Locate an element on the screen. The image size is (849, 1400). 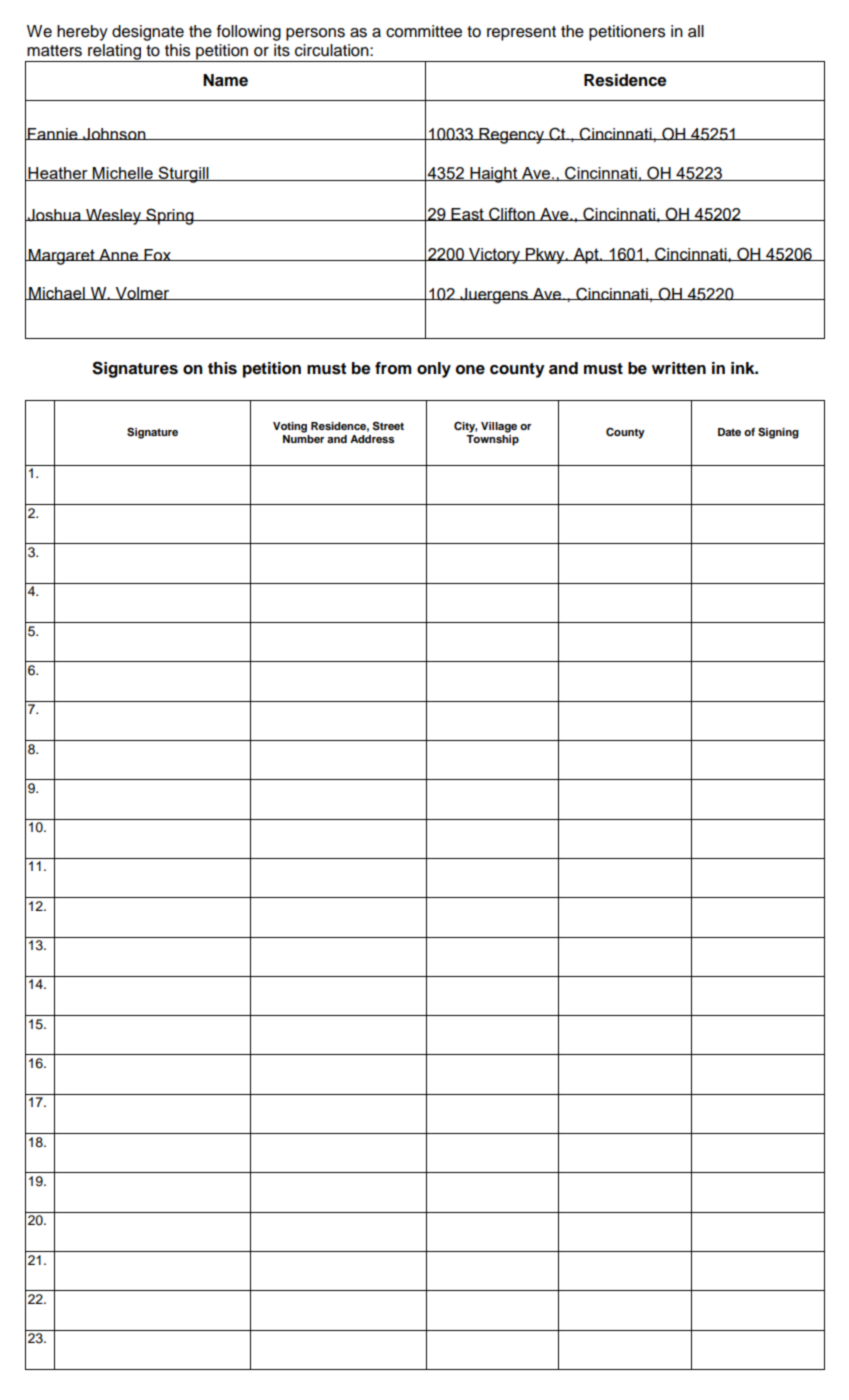
East is located at coordinates (467, 214).
